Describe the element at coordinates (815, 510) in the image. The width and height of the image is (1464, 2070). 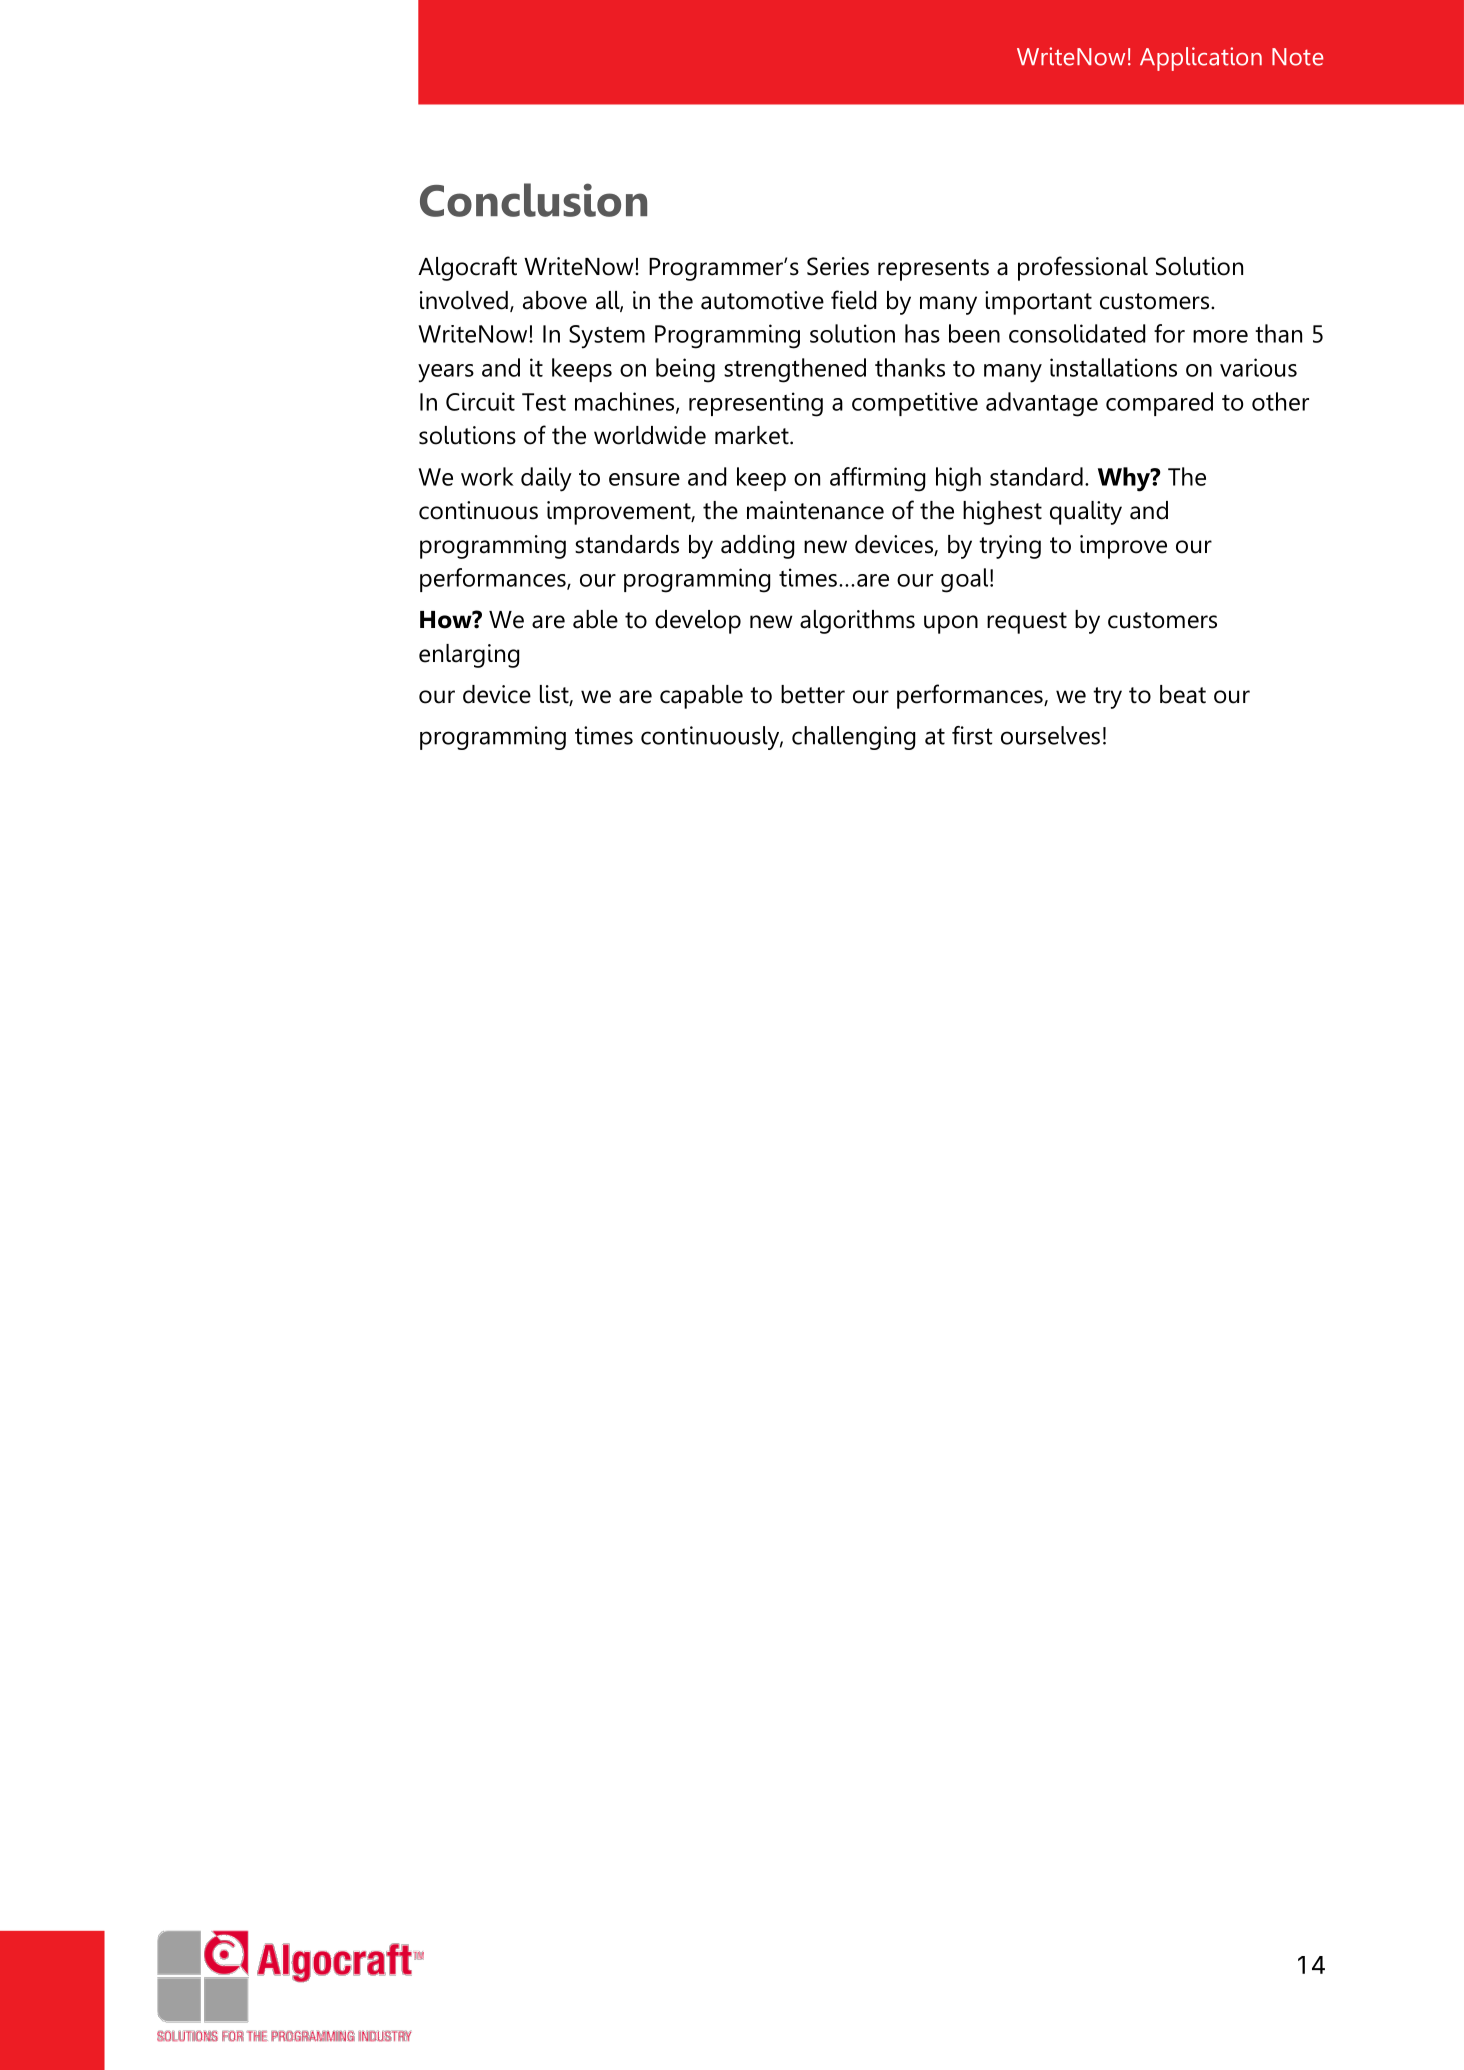
I see `maintenance` at that location.
